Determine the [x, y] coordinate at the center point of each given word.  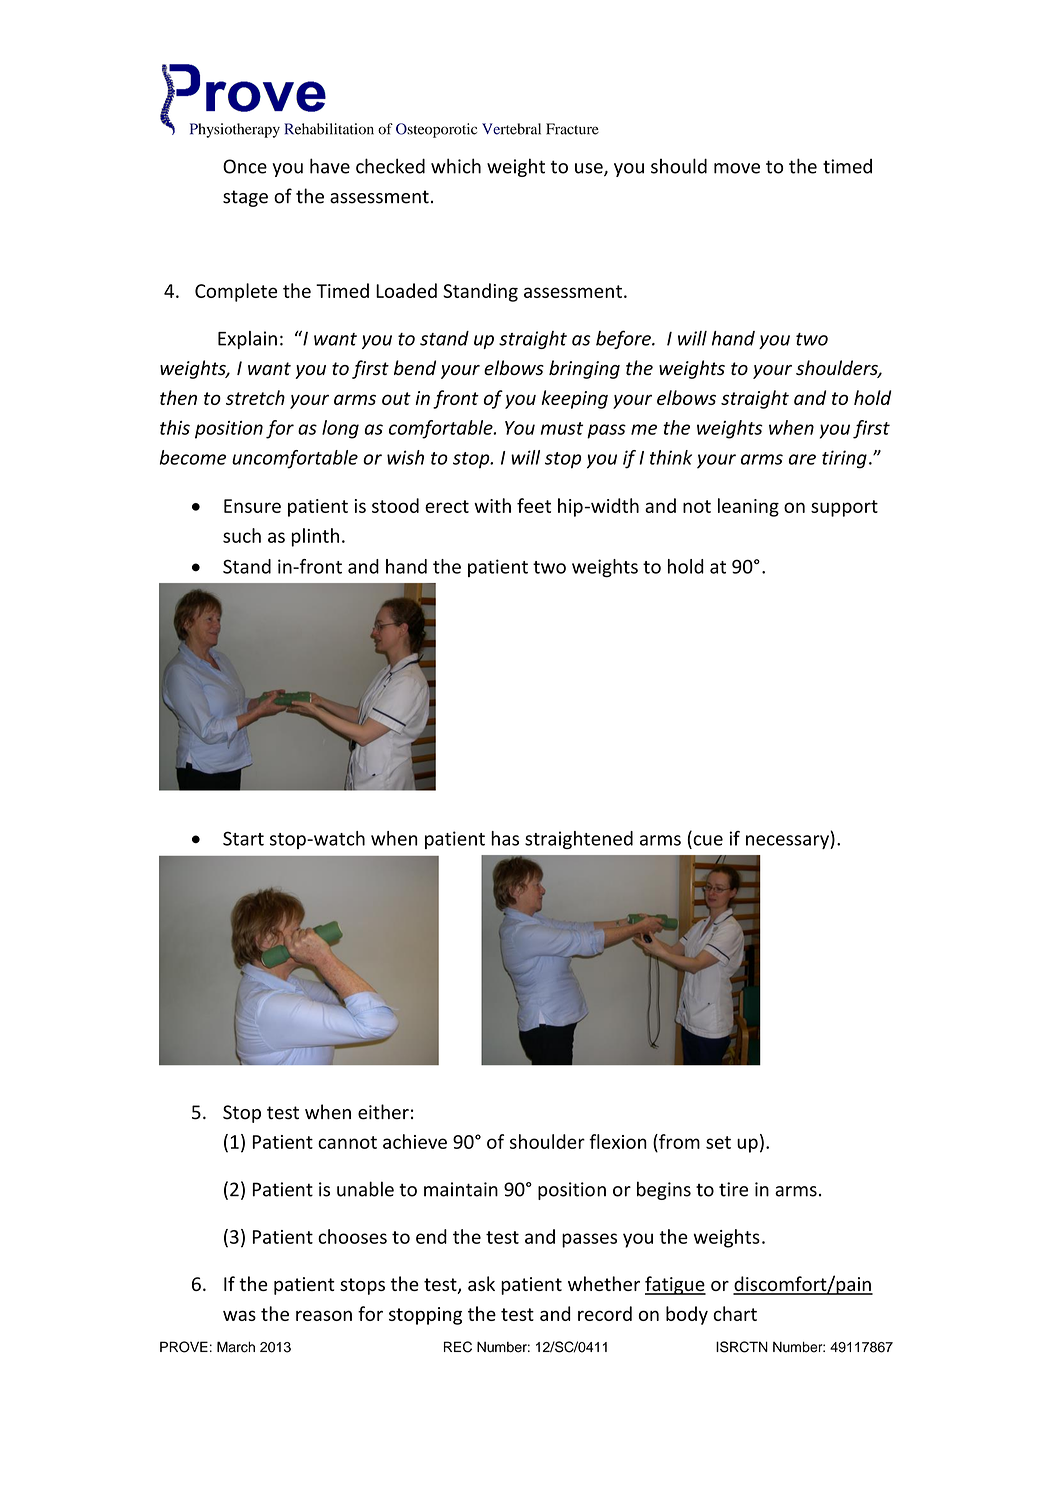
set [718, 1142]
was [239, 1315]
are [802, 459]
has [505, 838]
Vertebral [511, 129]
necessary [788, 842]
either [383, 1112]
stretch [255, 397]
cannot [347, 1142]
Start [243, 838]
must [562, 428]
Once [245, 166]
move [737, 168]
